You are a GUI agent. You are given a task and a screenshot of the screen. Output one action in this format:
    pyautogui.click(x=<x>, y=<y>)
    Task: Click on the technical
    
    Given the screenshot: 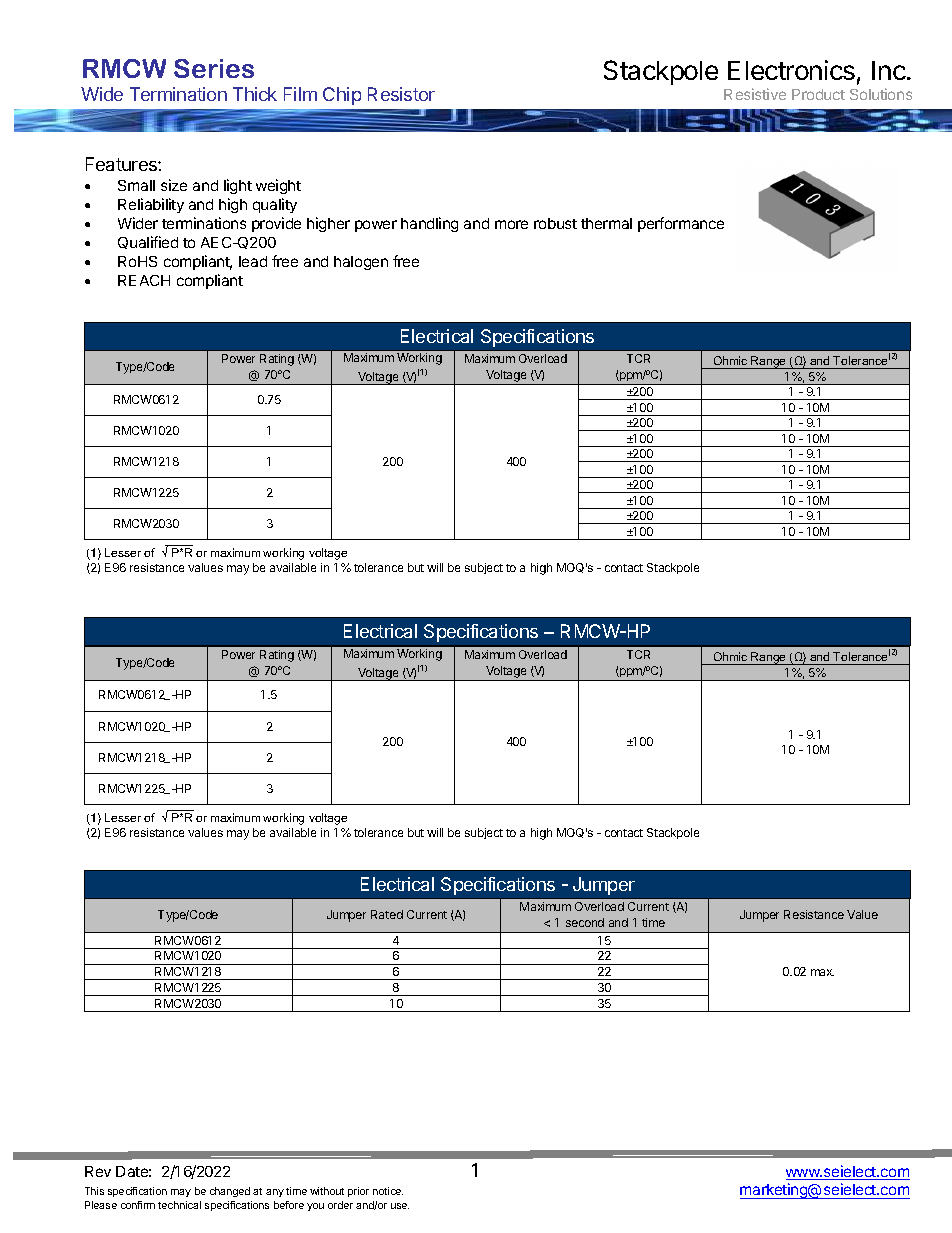 What is the action you would take?
    pyautogui.click(x=179, y=1205)
